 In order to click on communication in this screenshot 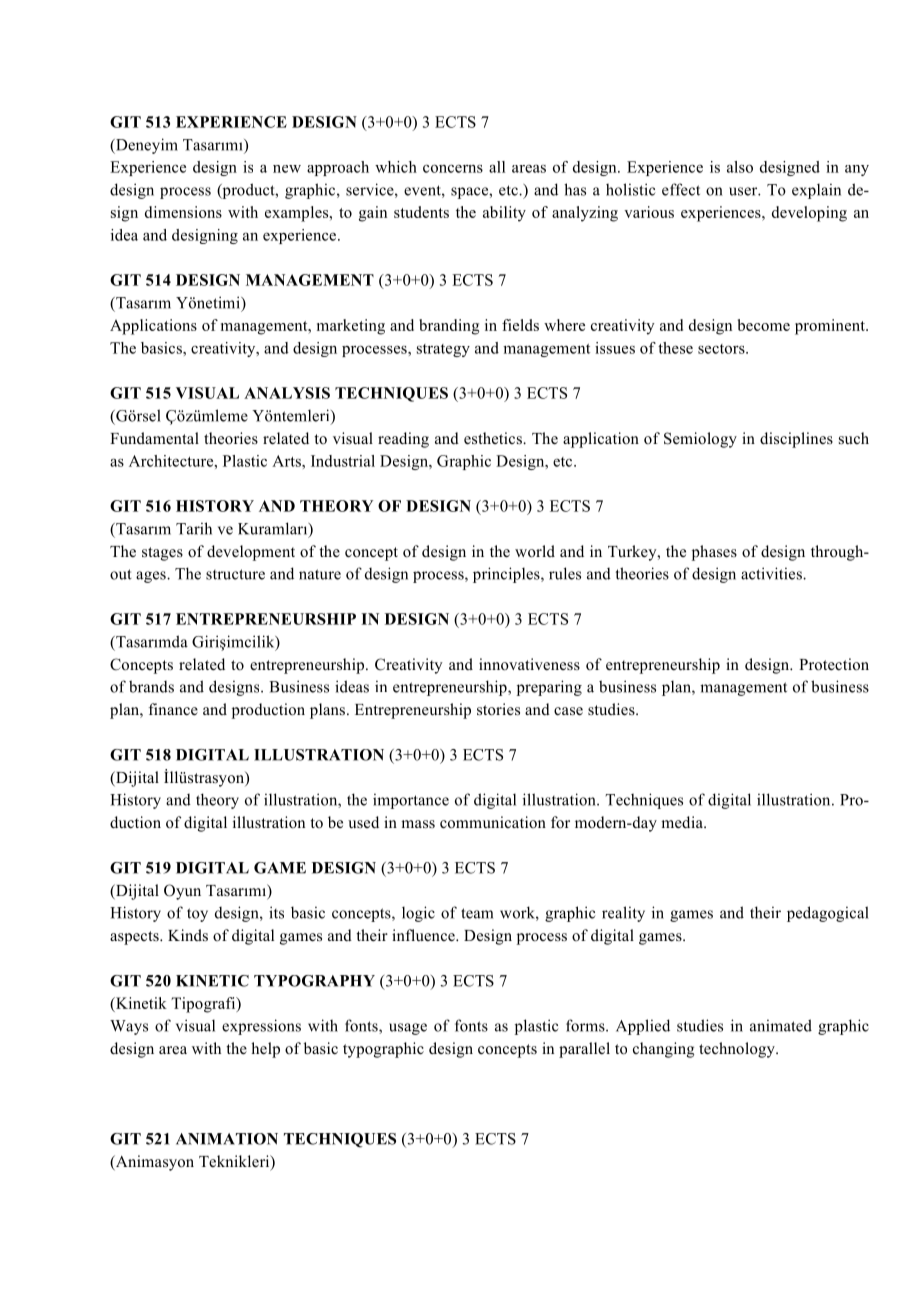, I will do `click(493, 822)`.
